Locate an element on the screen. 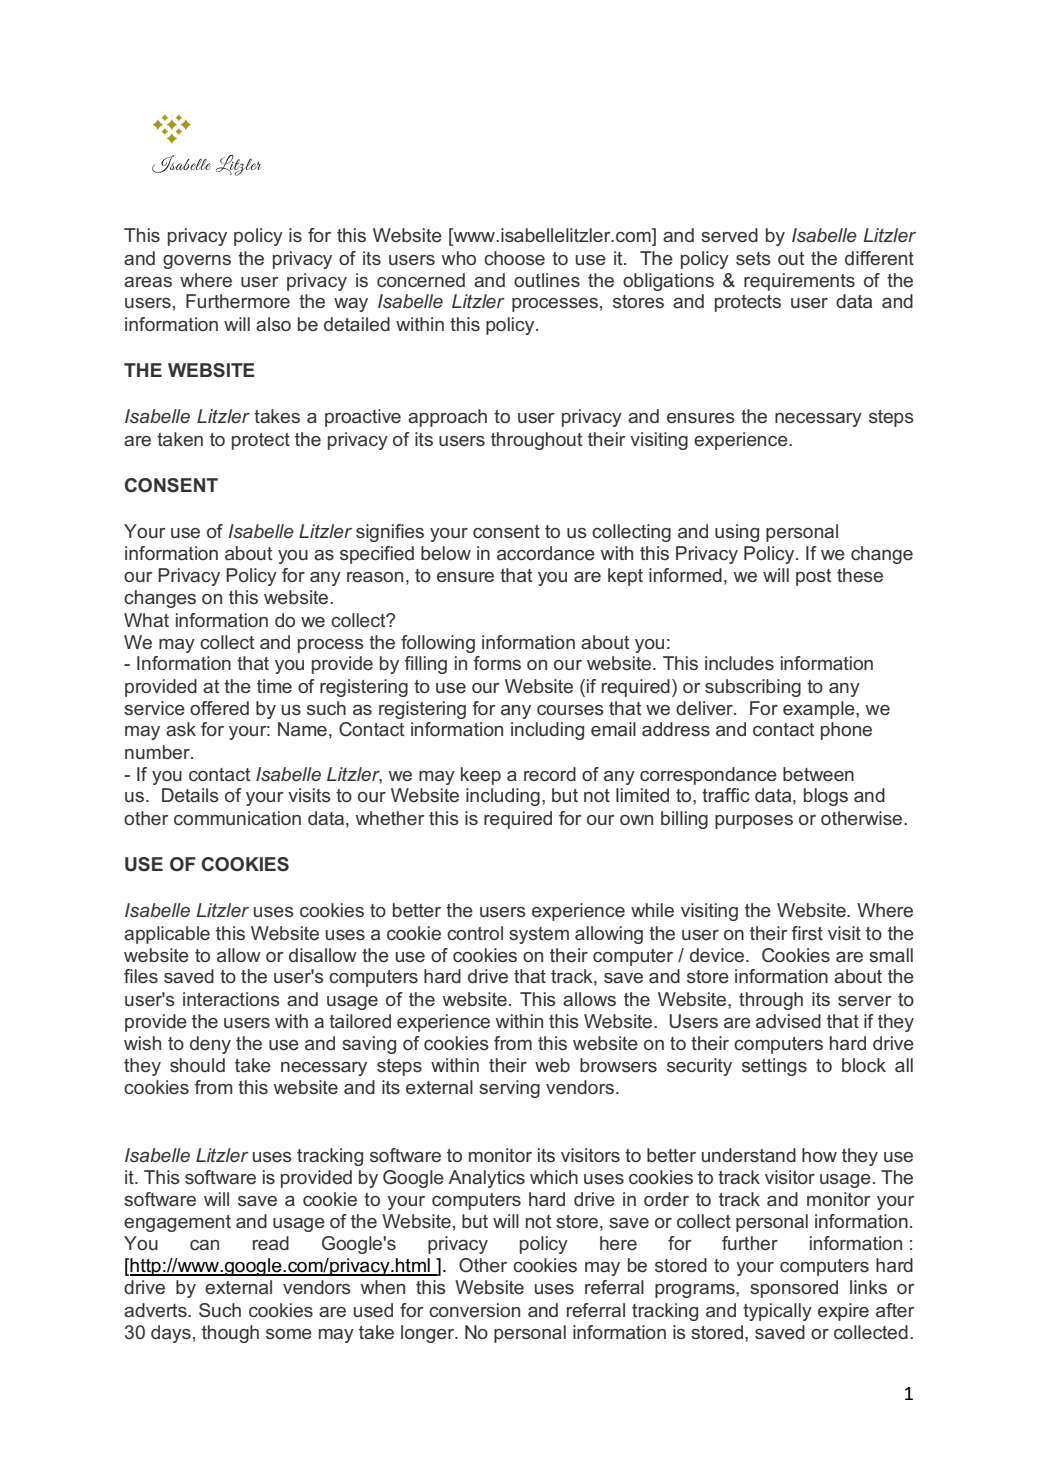 The width and height of the screenshot is (1037, 1466). though is located at coordinates (230, 1334).
